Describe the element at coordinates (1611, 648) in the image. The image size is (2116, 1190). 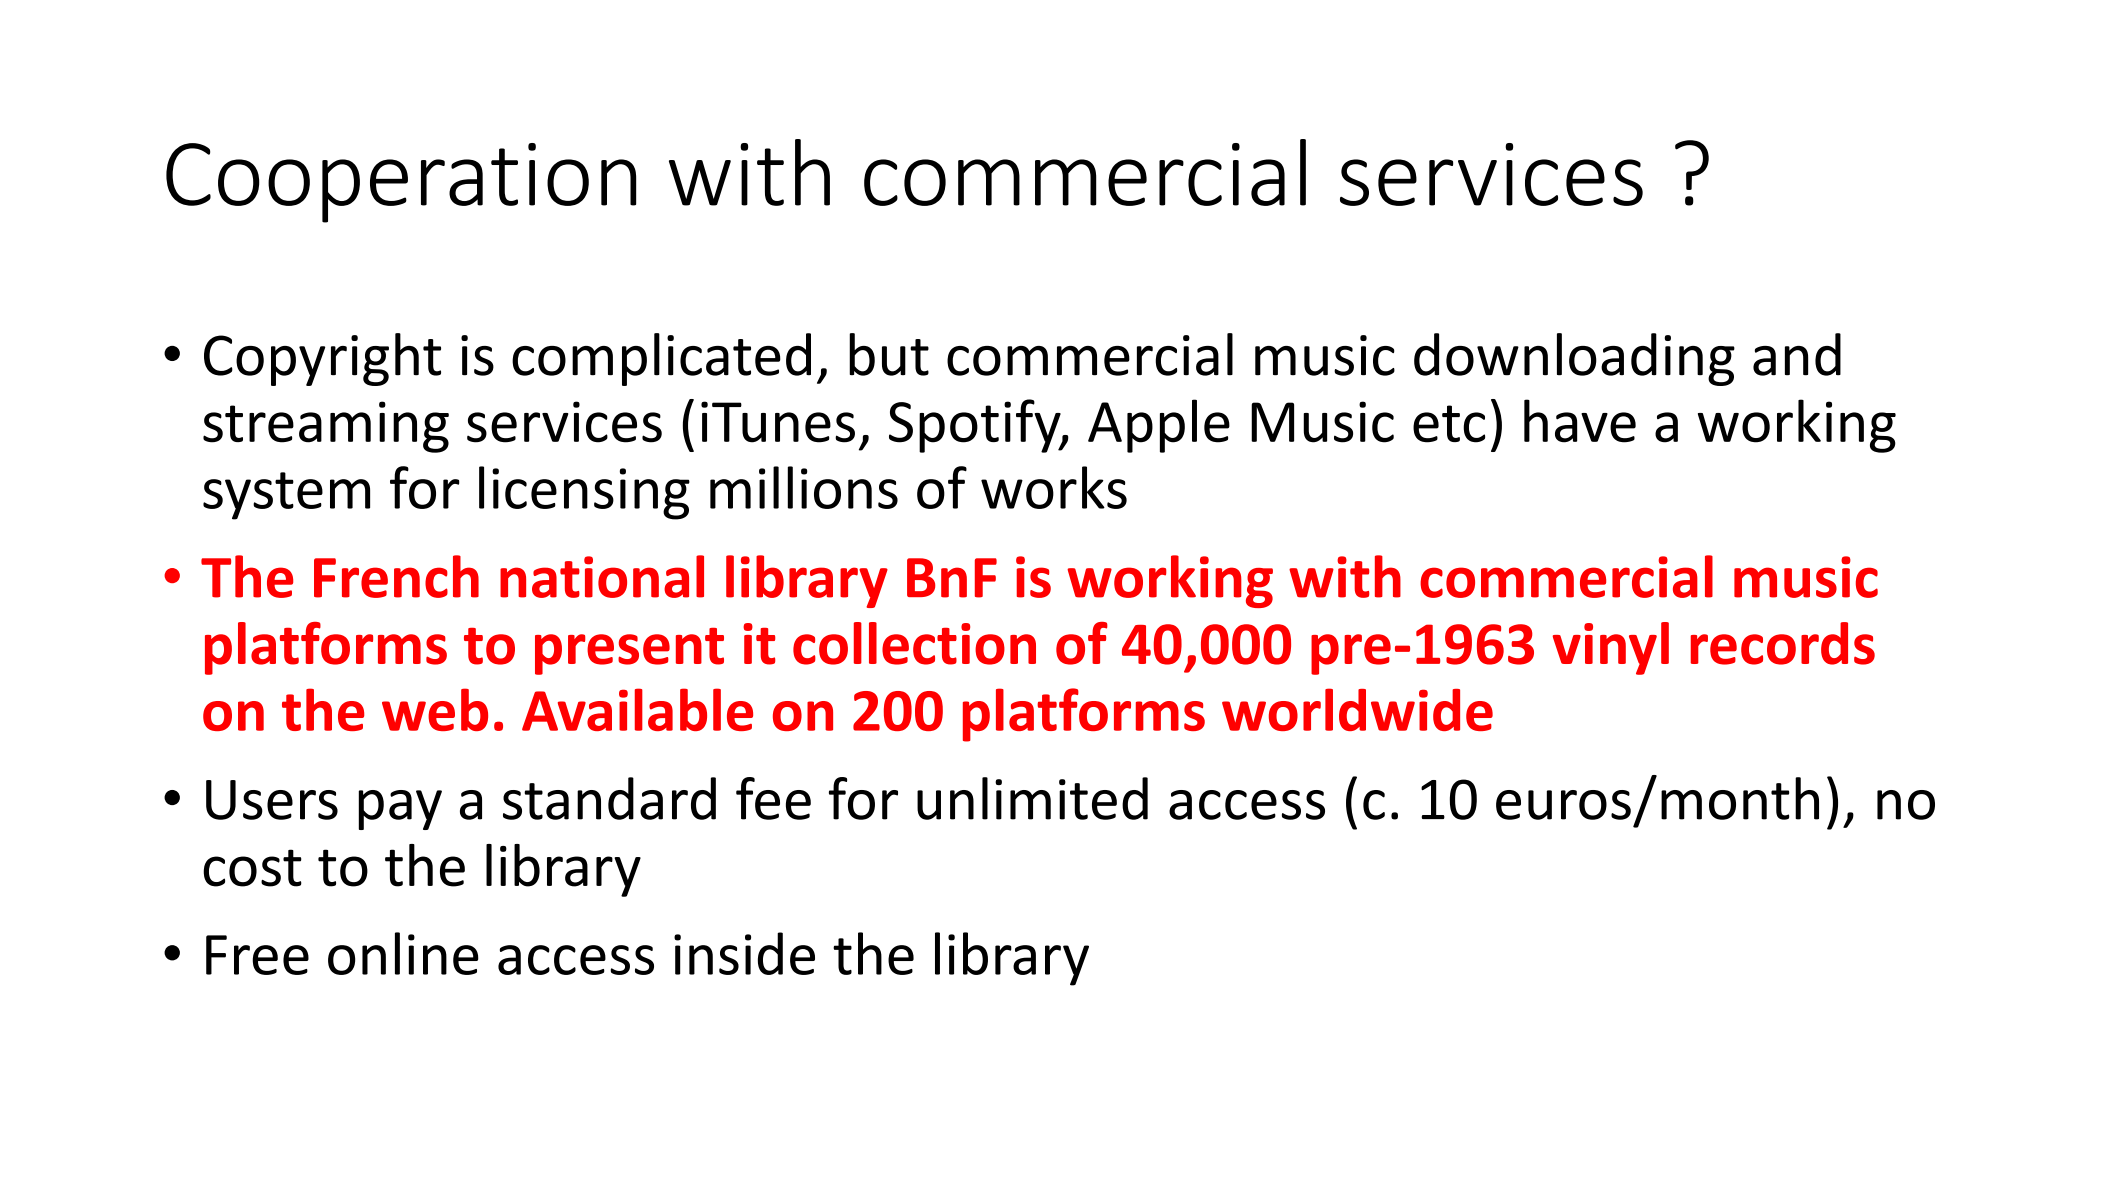
I see `vinyl` at that location.
